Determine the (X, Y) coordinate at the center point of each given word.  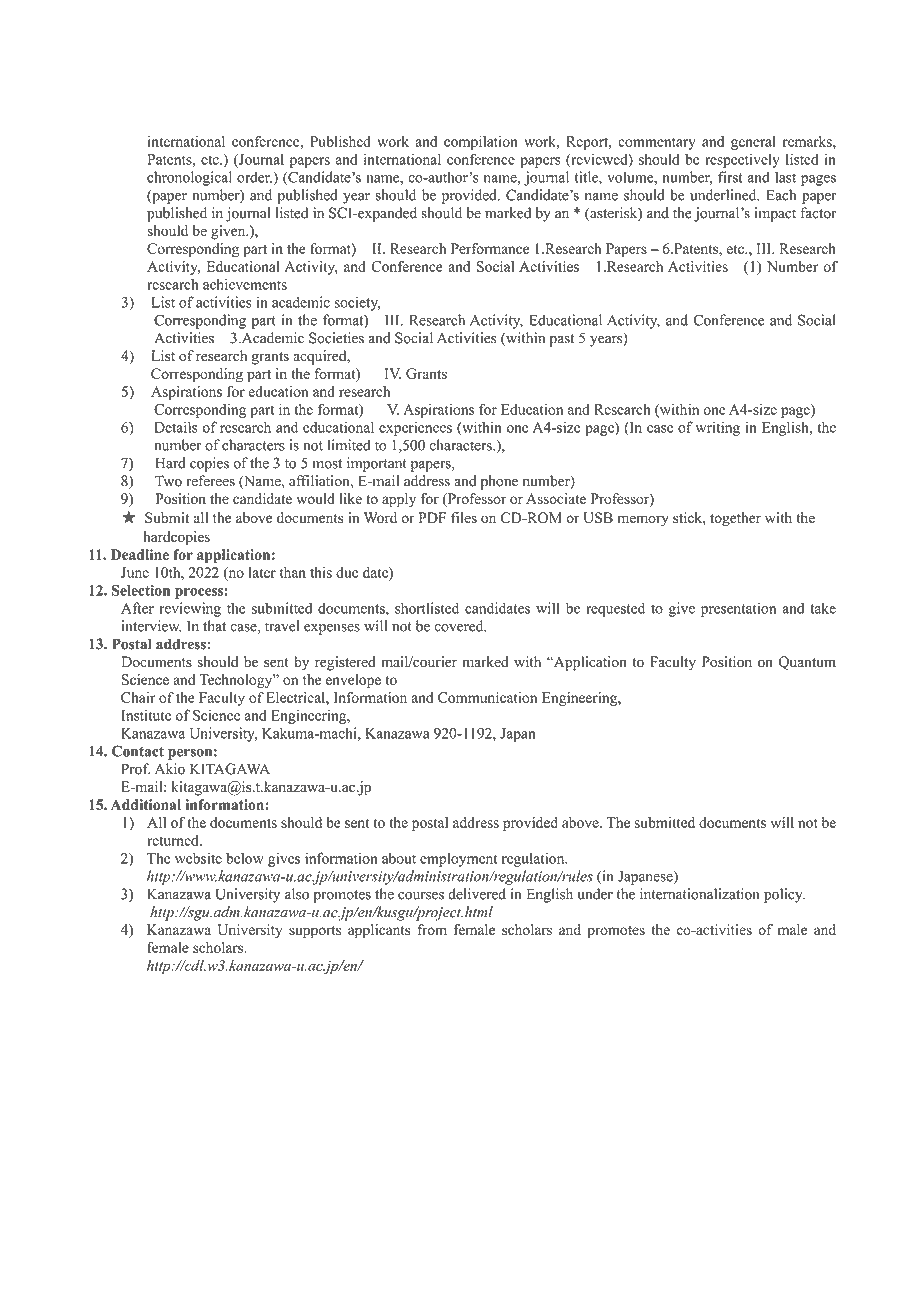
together (735, 519)
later (262, 572)
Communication (487, 697)
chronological (189, 178)
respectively (742, 161)
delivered (477, 894)
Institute (146, 715)
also (297, 894)
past (562, 340)
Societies (336, 338)
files (464, 517)
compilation (481, 143)
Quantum (807, 663)
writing (718, 428)
